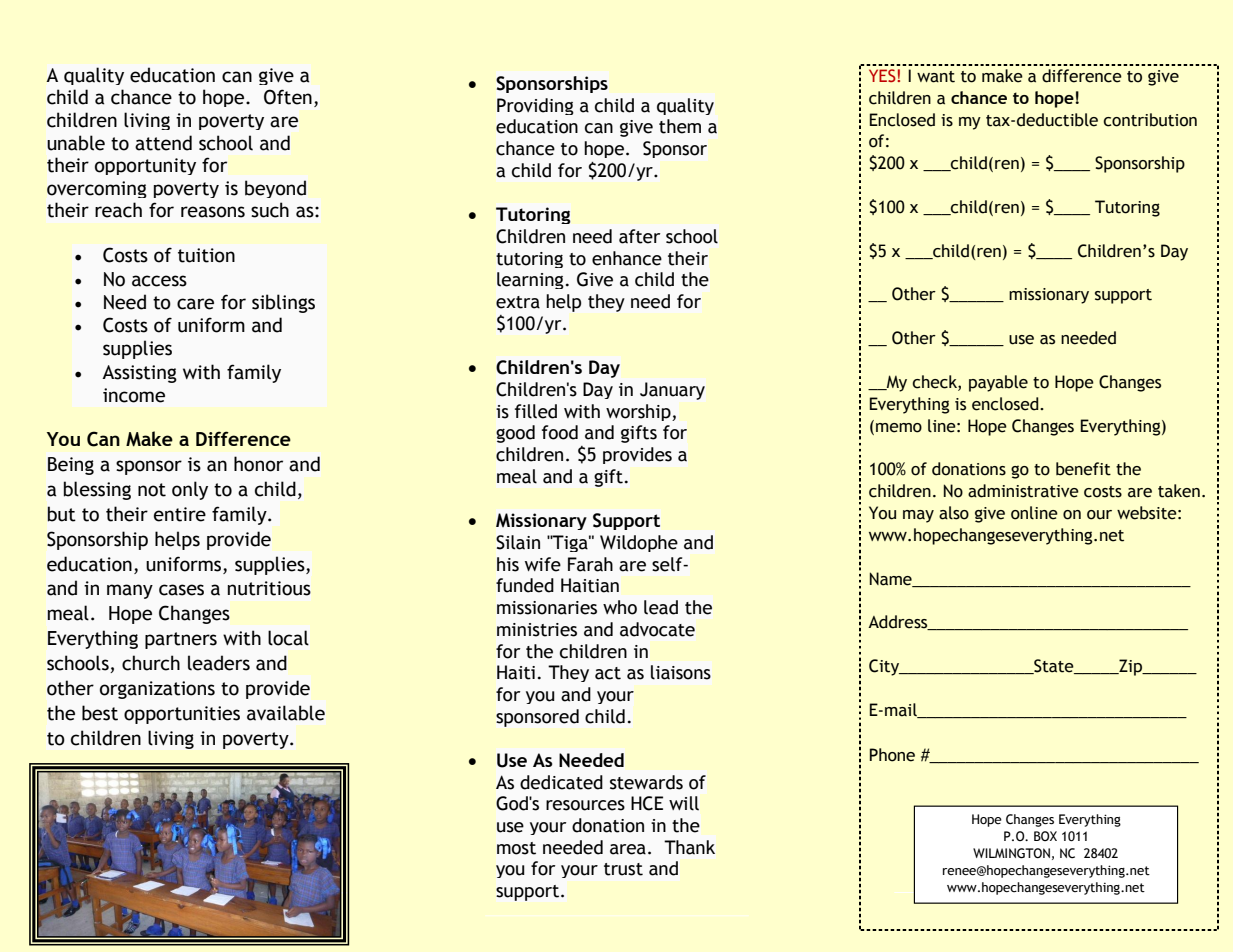 This screenshot has height=952, width=1233. What do you see at coordinates (1150, 120) in the screenshot?
I see `contribution` at bounding box center [1150, 120].
